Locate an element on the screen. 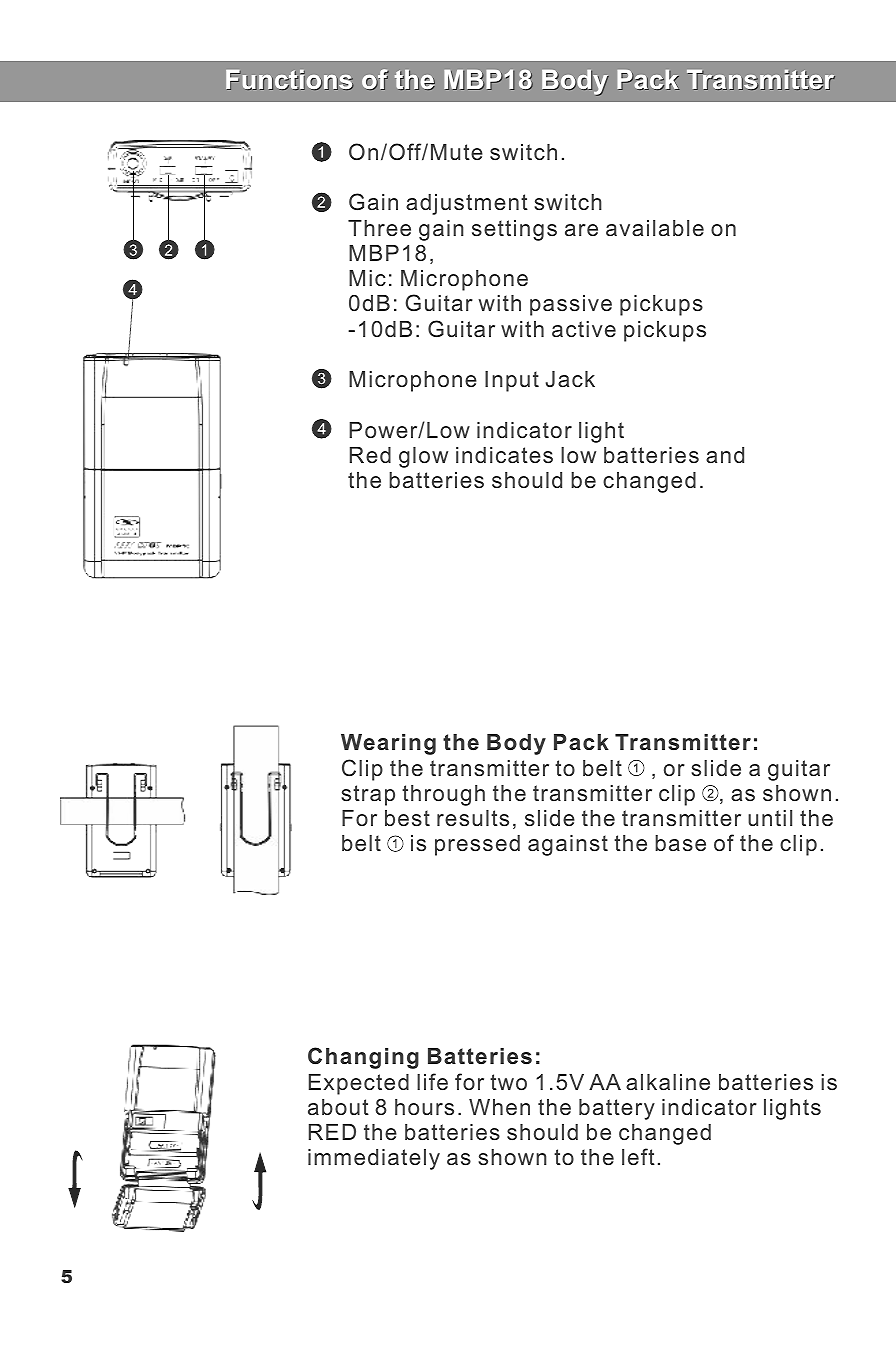 The image size is (896, 1345). results is located at coordinates (473, 818).
